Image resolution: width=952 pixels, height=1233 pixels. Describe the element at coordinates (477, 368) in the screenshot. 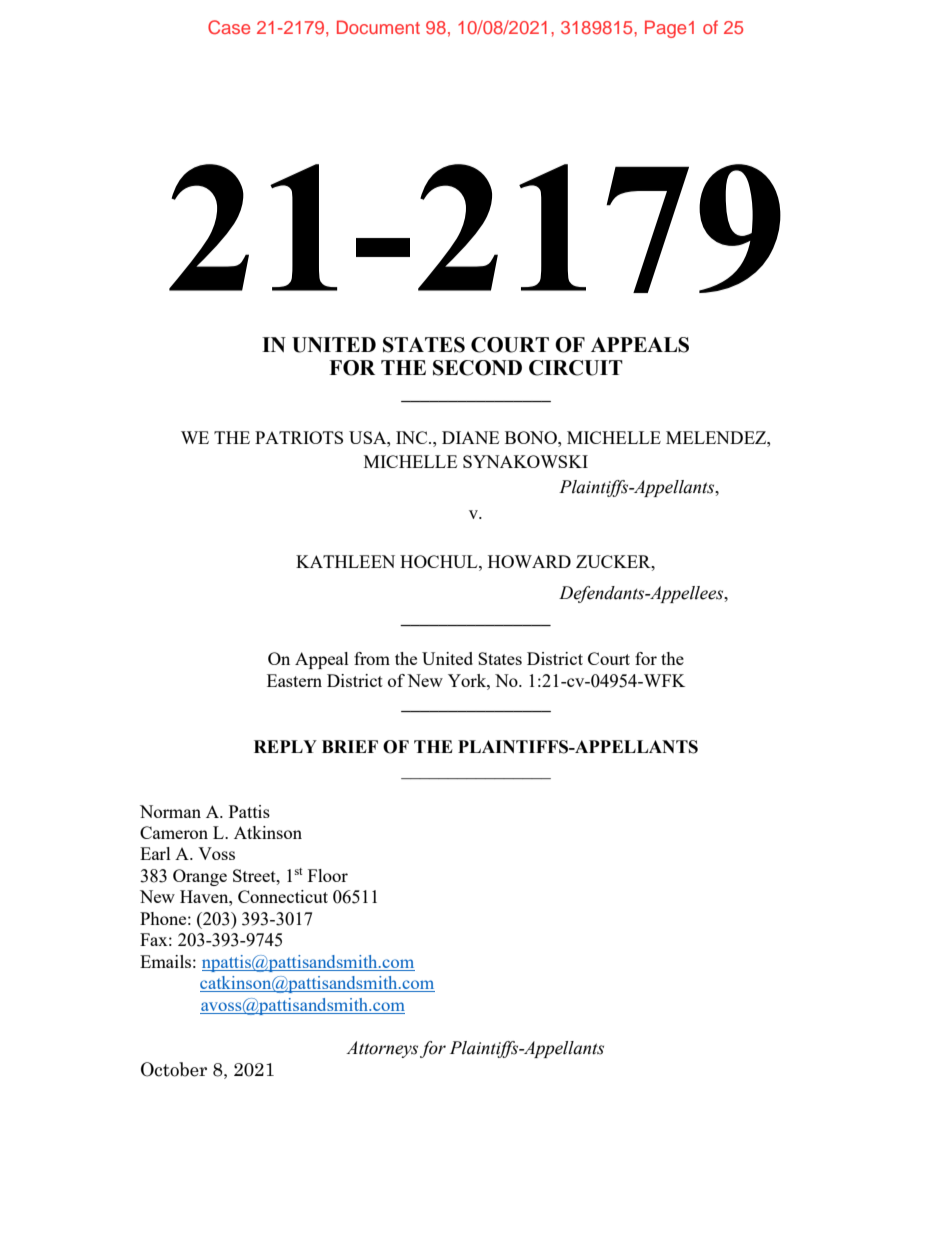

I see `SECOND` at that location.
